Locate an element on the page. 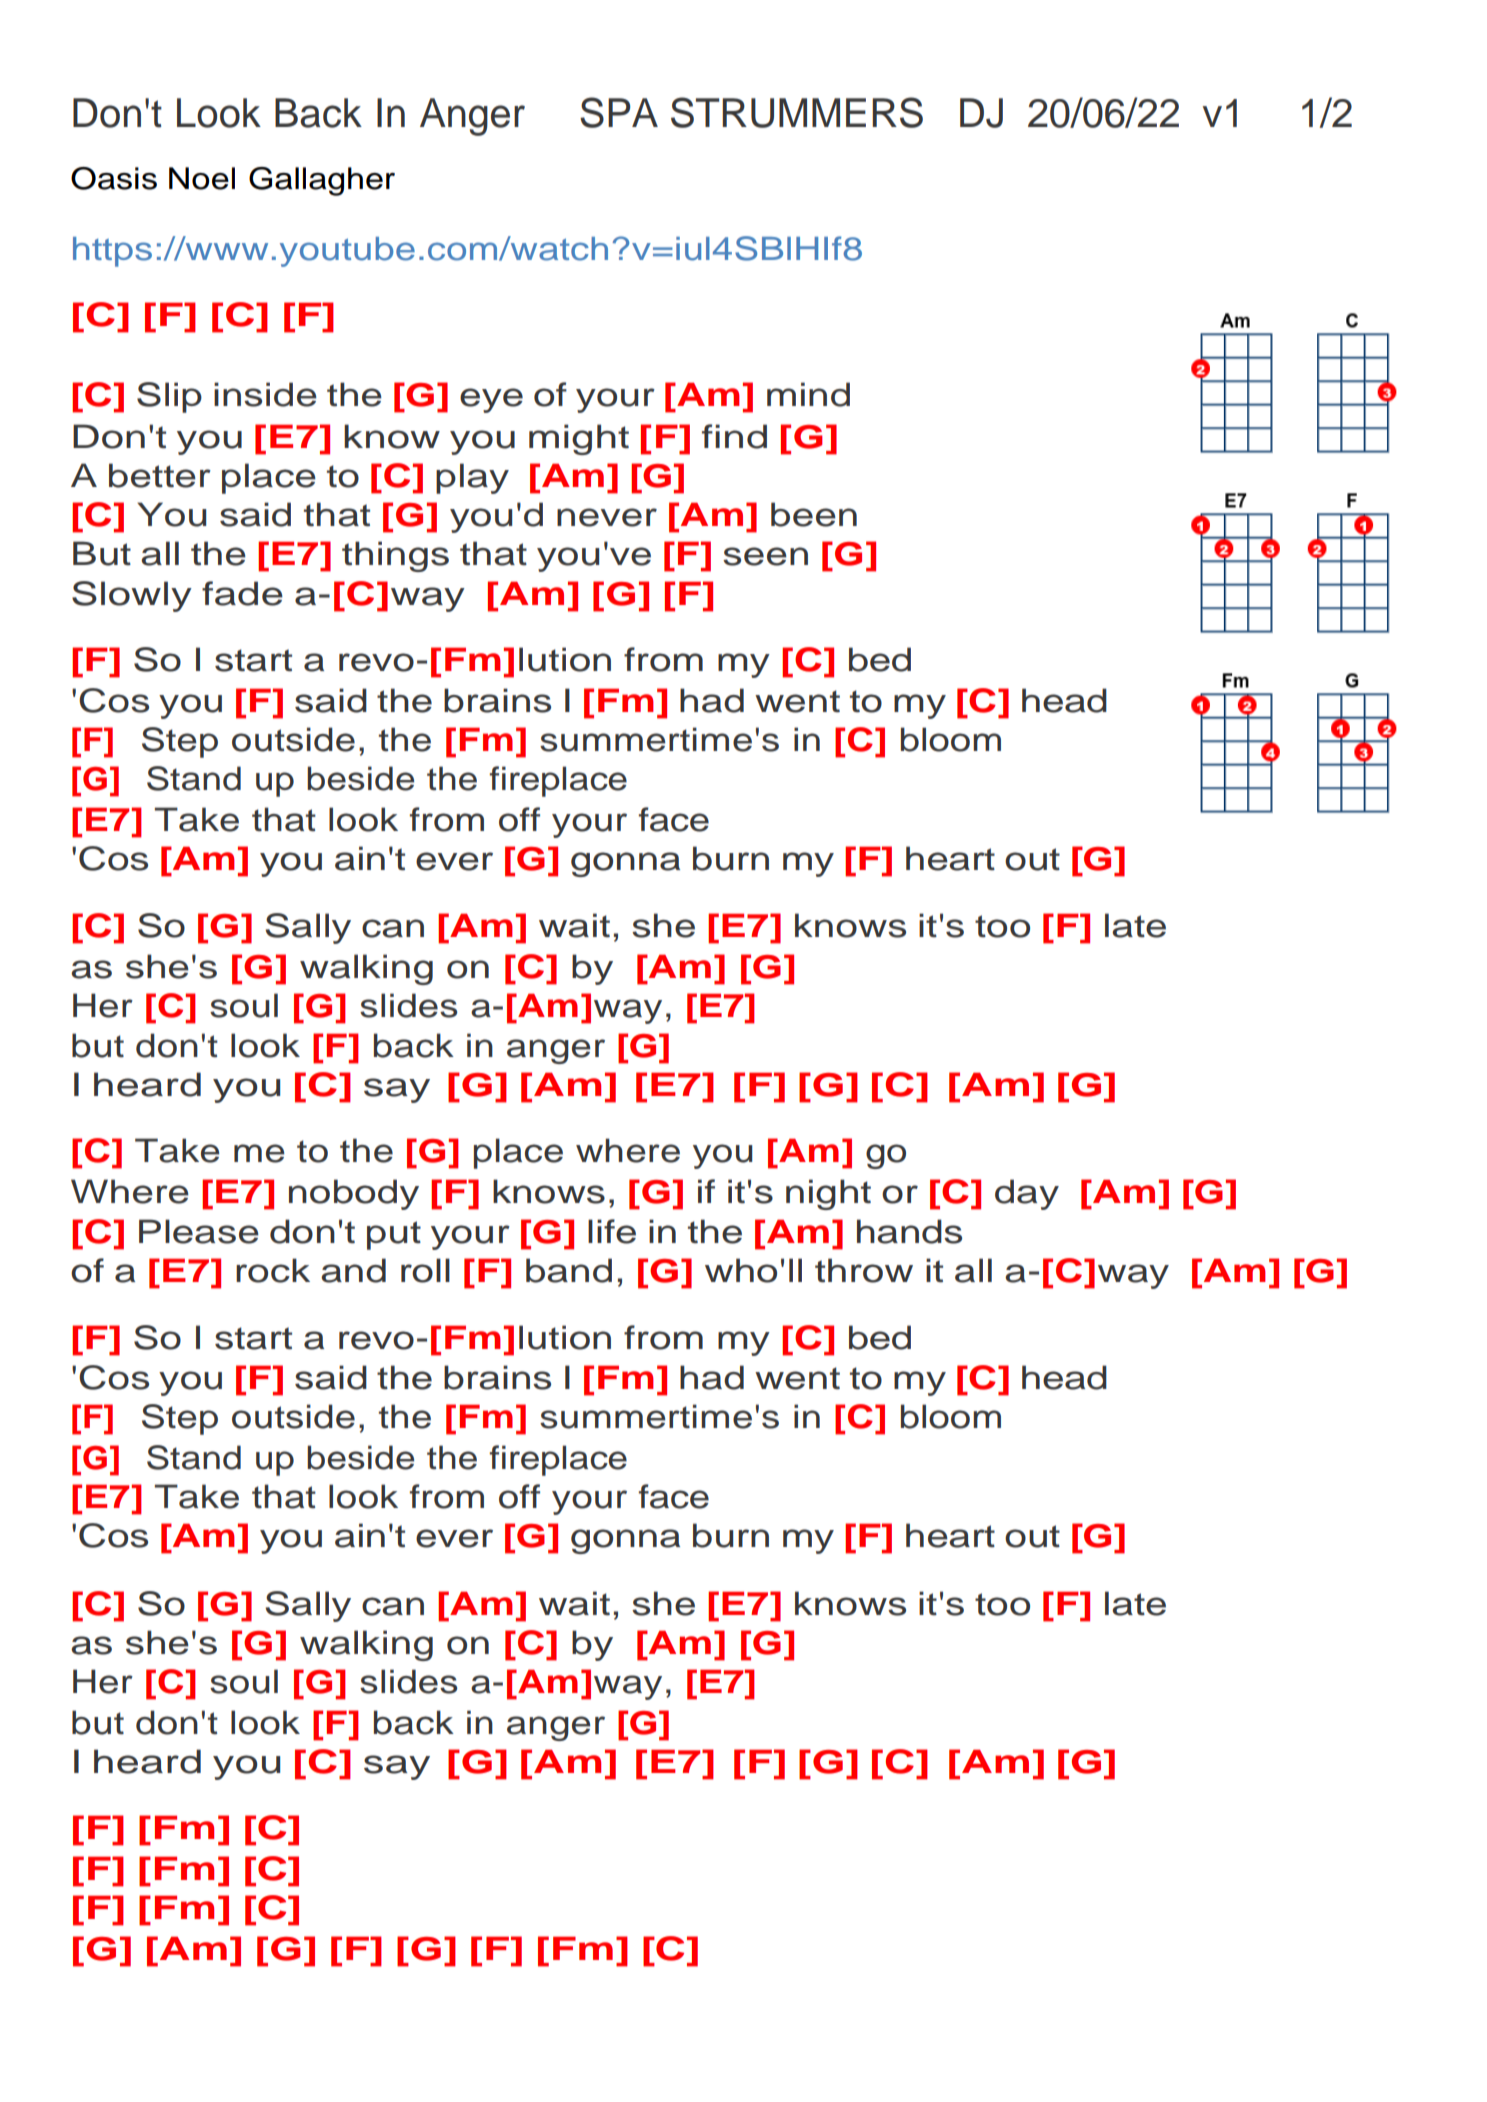  night is located at coordinates (828, 1194).
